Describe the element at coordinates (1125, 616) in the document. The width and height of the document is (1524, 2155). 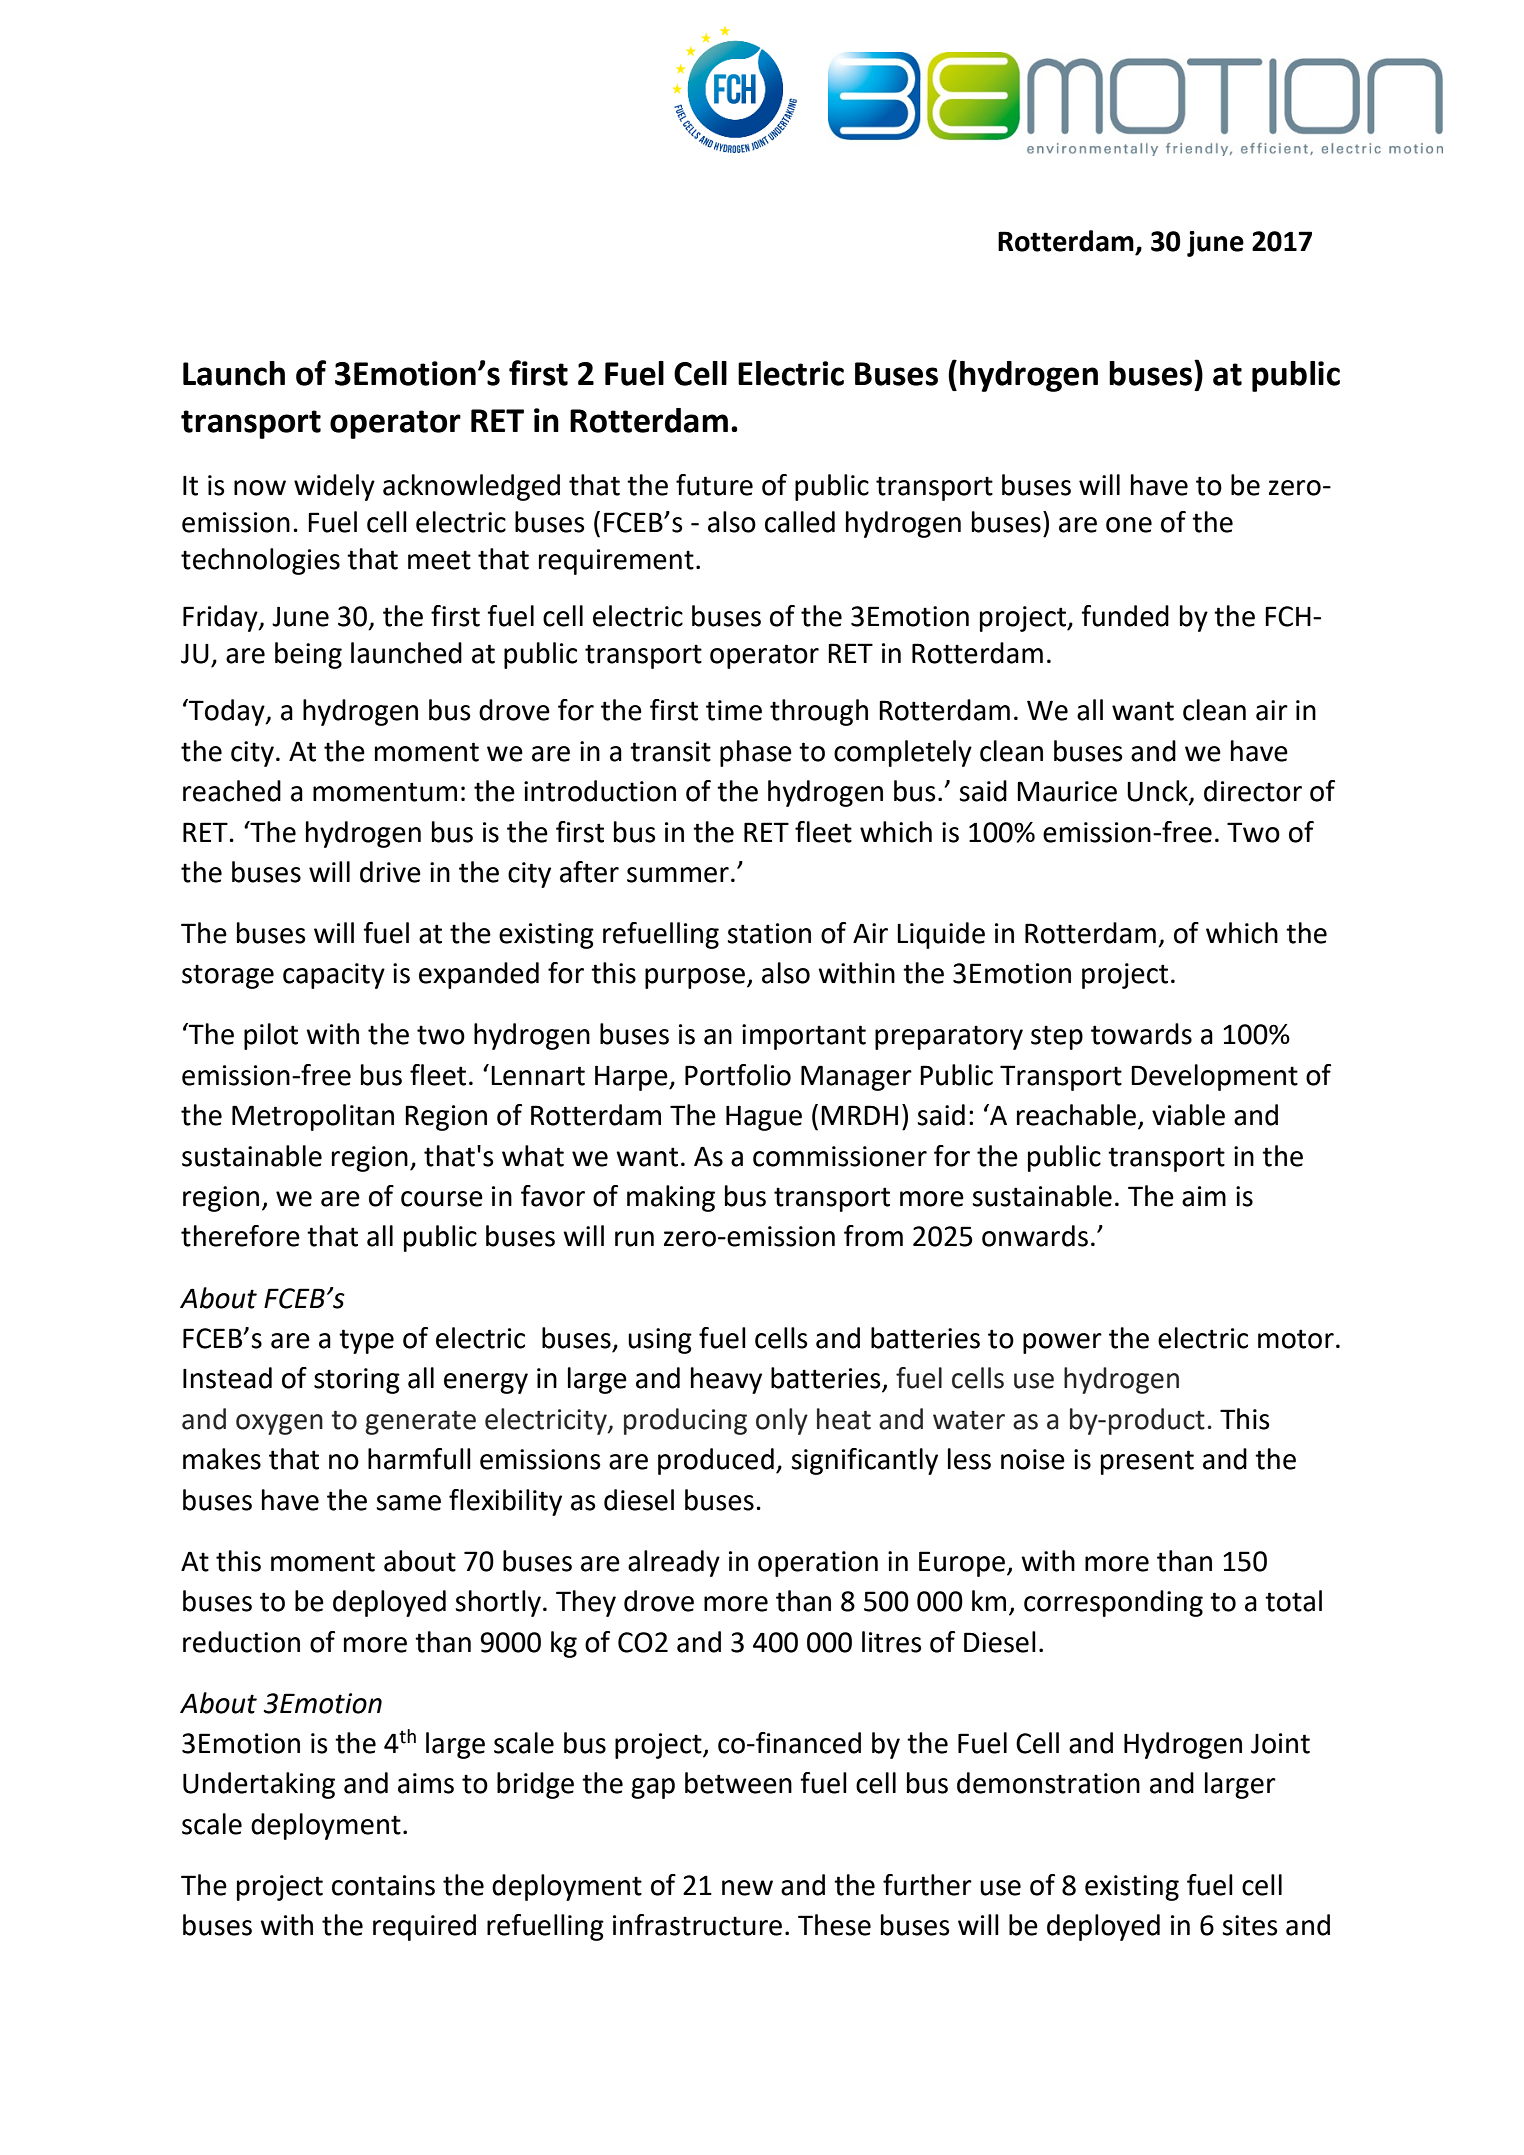
I see `funded` at that location.
